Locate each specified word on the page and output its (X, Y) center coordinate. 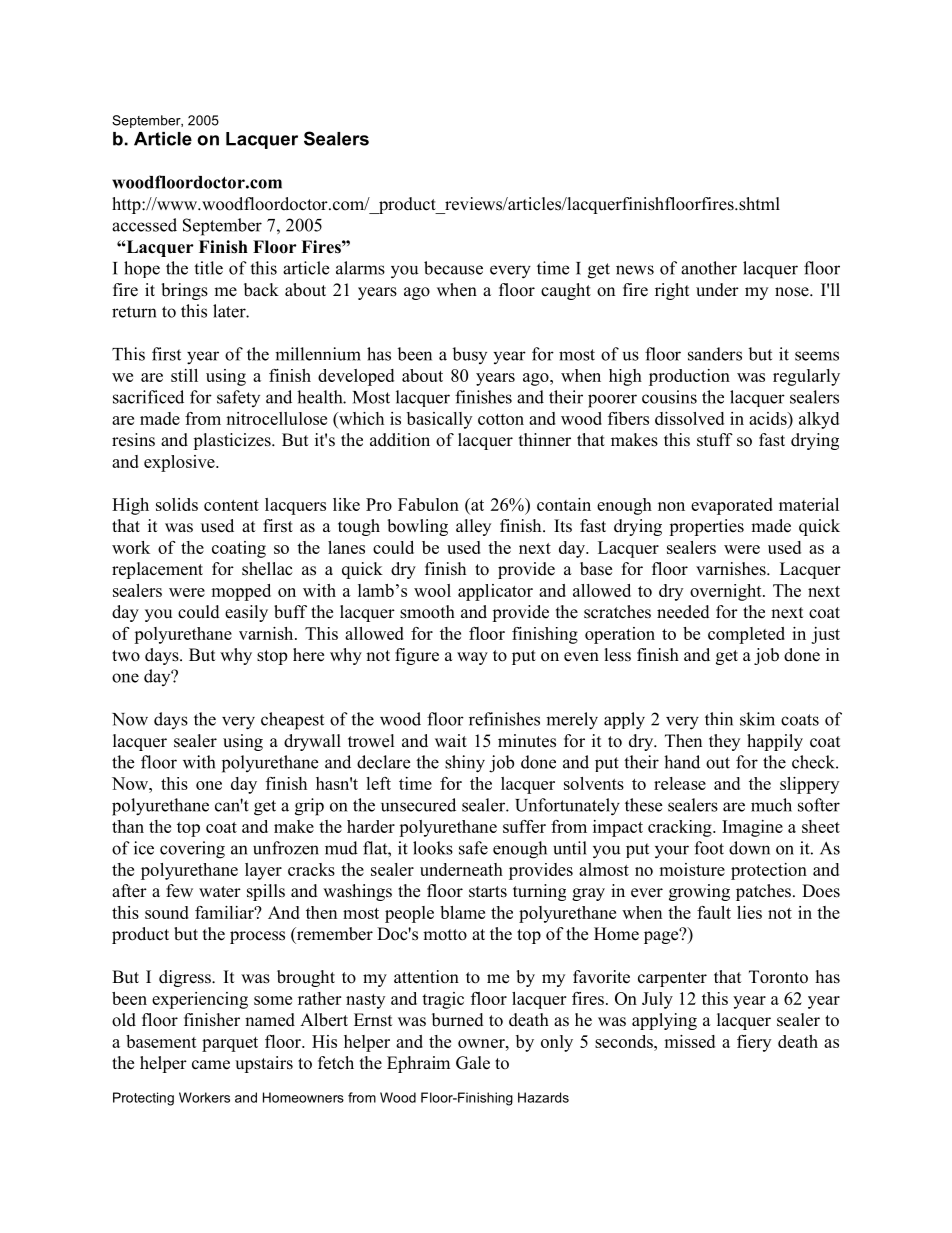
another (709, 268)
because (453, 268)
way (472, 658)
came (211, 1065)
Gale (473, 1063)
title (208, 268)
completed (746, 635)
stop (272, 657)
